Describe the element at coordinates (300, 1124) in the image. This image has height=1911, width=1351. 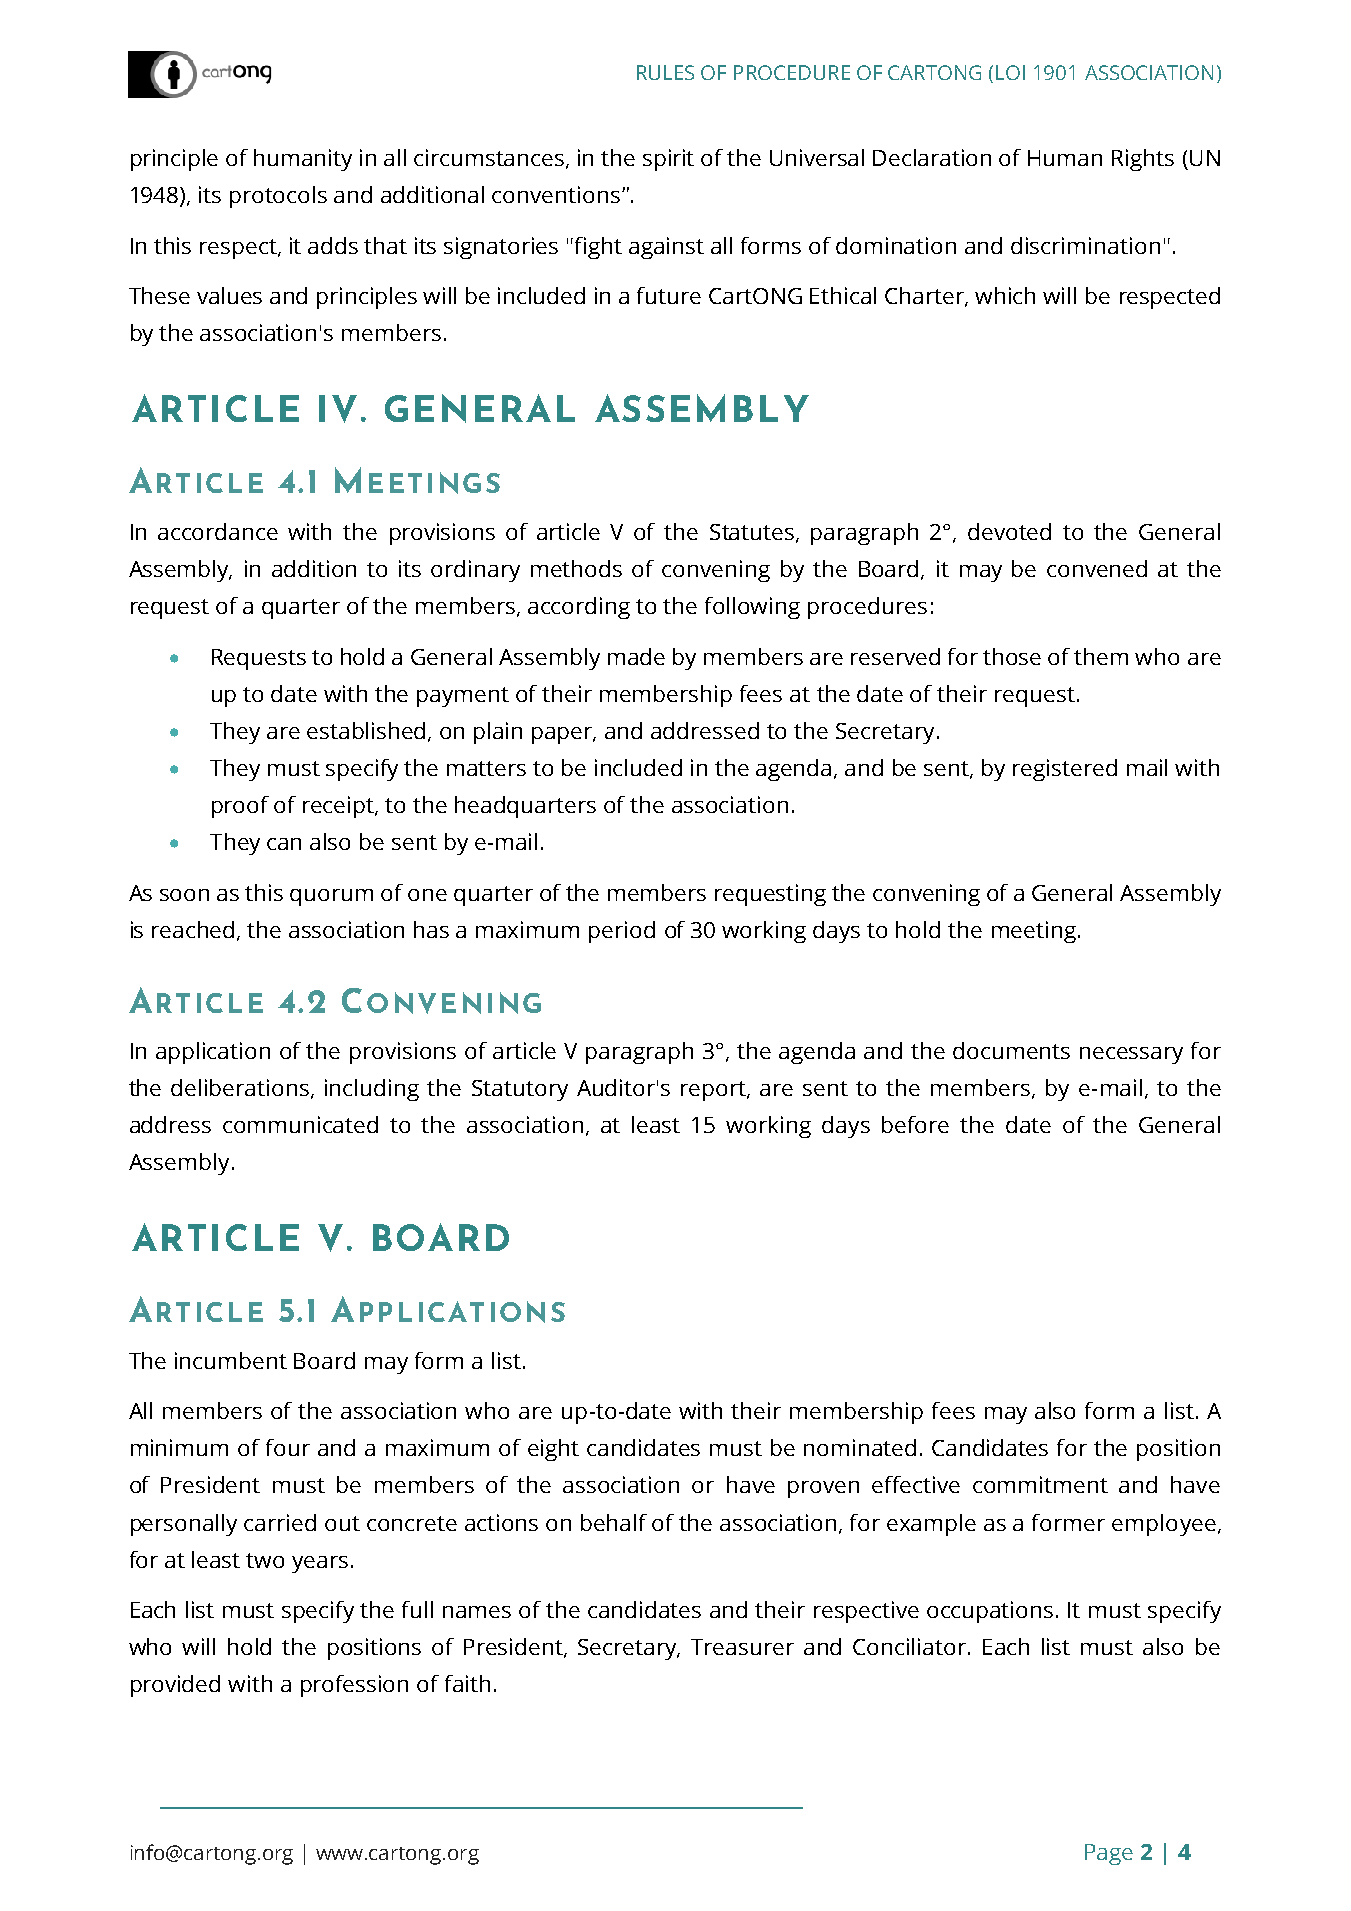
I see `communicated` at that location.
